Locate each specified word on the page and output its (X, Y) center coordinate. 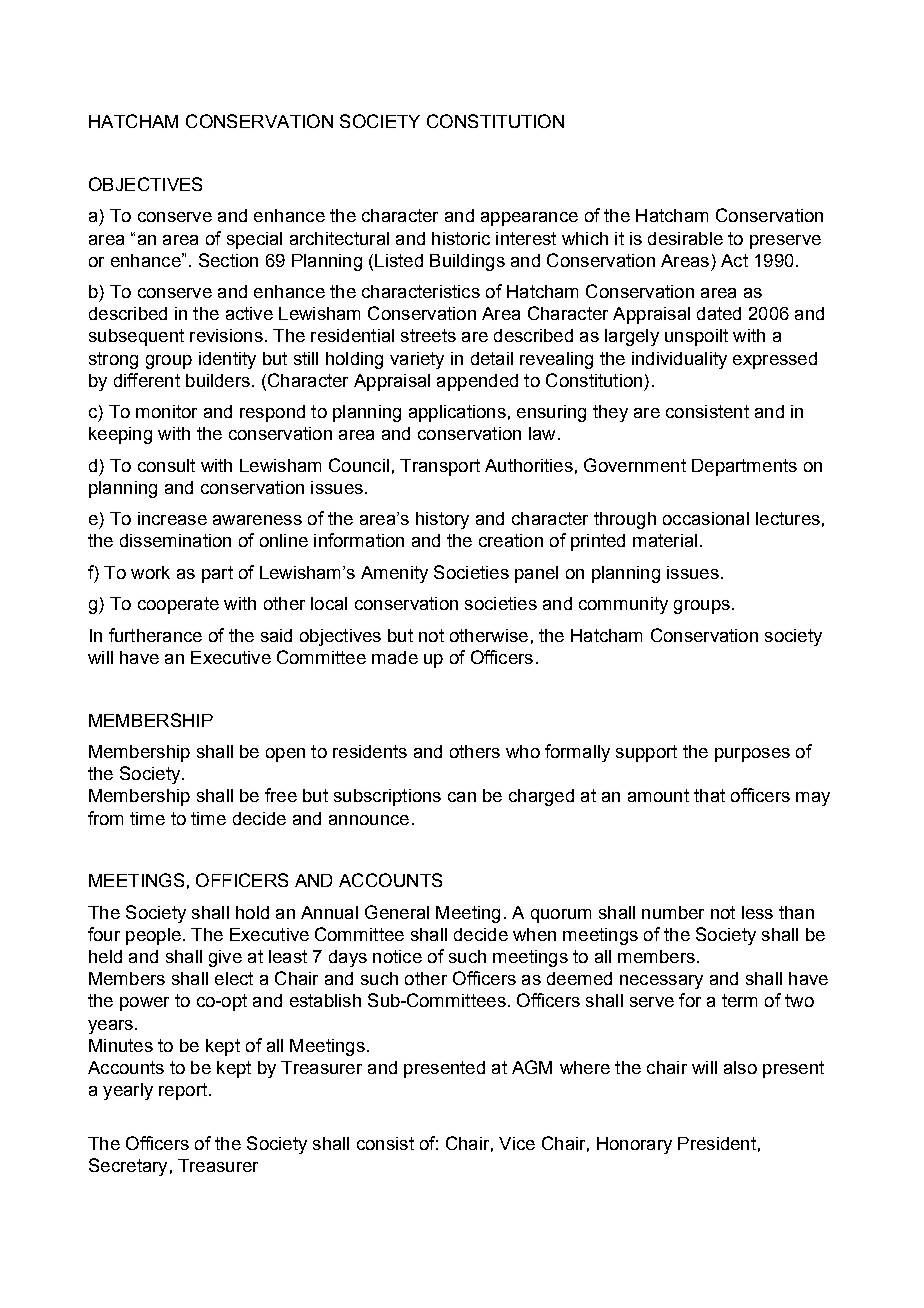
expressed (775, 360)
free (281, 795)
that (709, 795)
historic (461, 238)
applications (457, 413)
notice (397, 956)
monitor (166, 411)
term (739, 1000)
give (225, 958)
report (183, 1091)
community (623, 605)
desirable (685, 238)
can (462, 797)
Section (228, 260)
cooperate (178, 605)
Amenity (394, 574)
